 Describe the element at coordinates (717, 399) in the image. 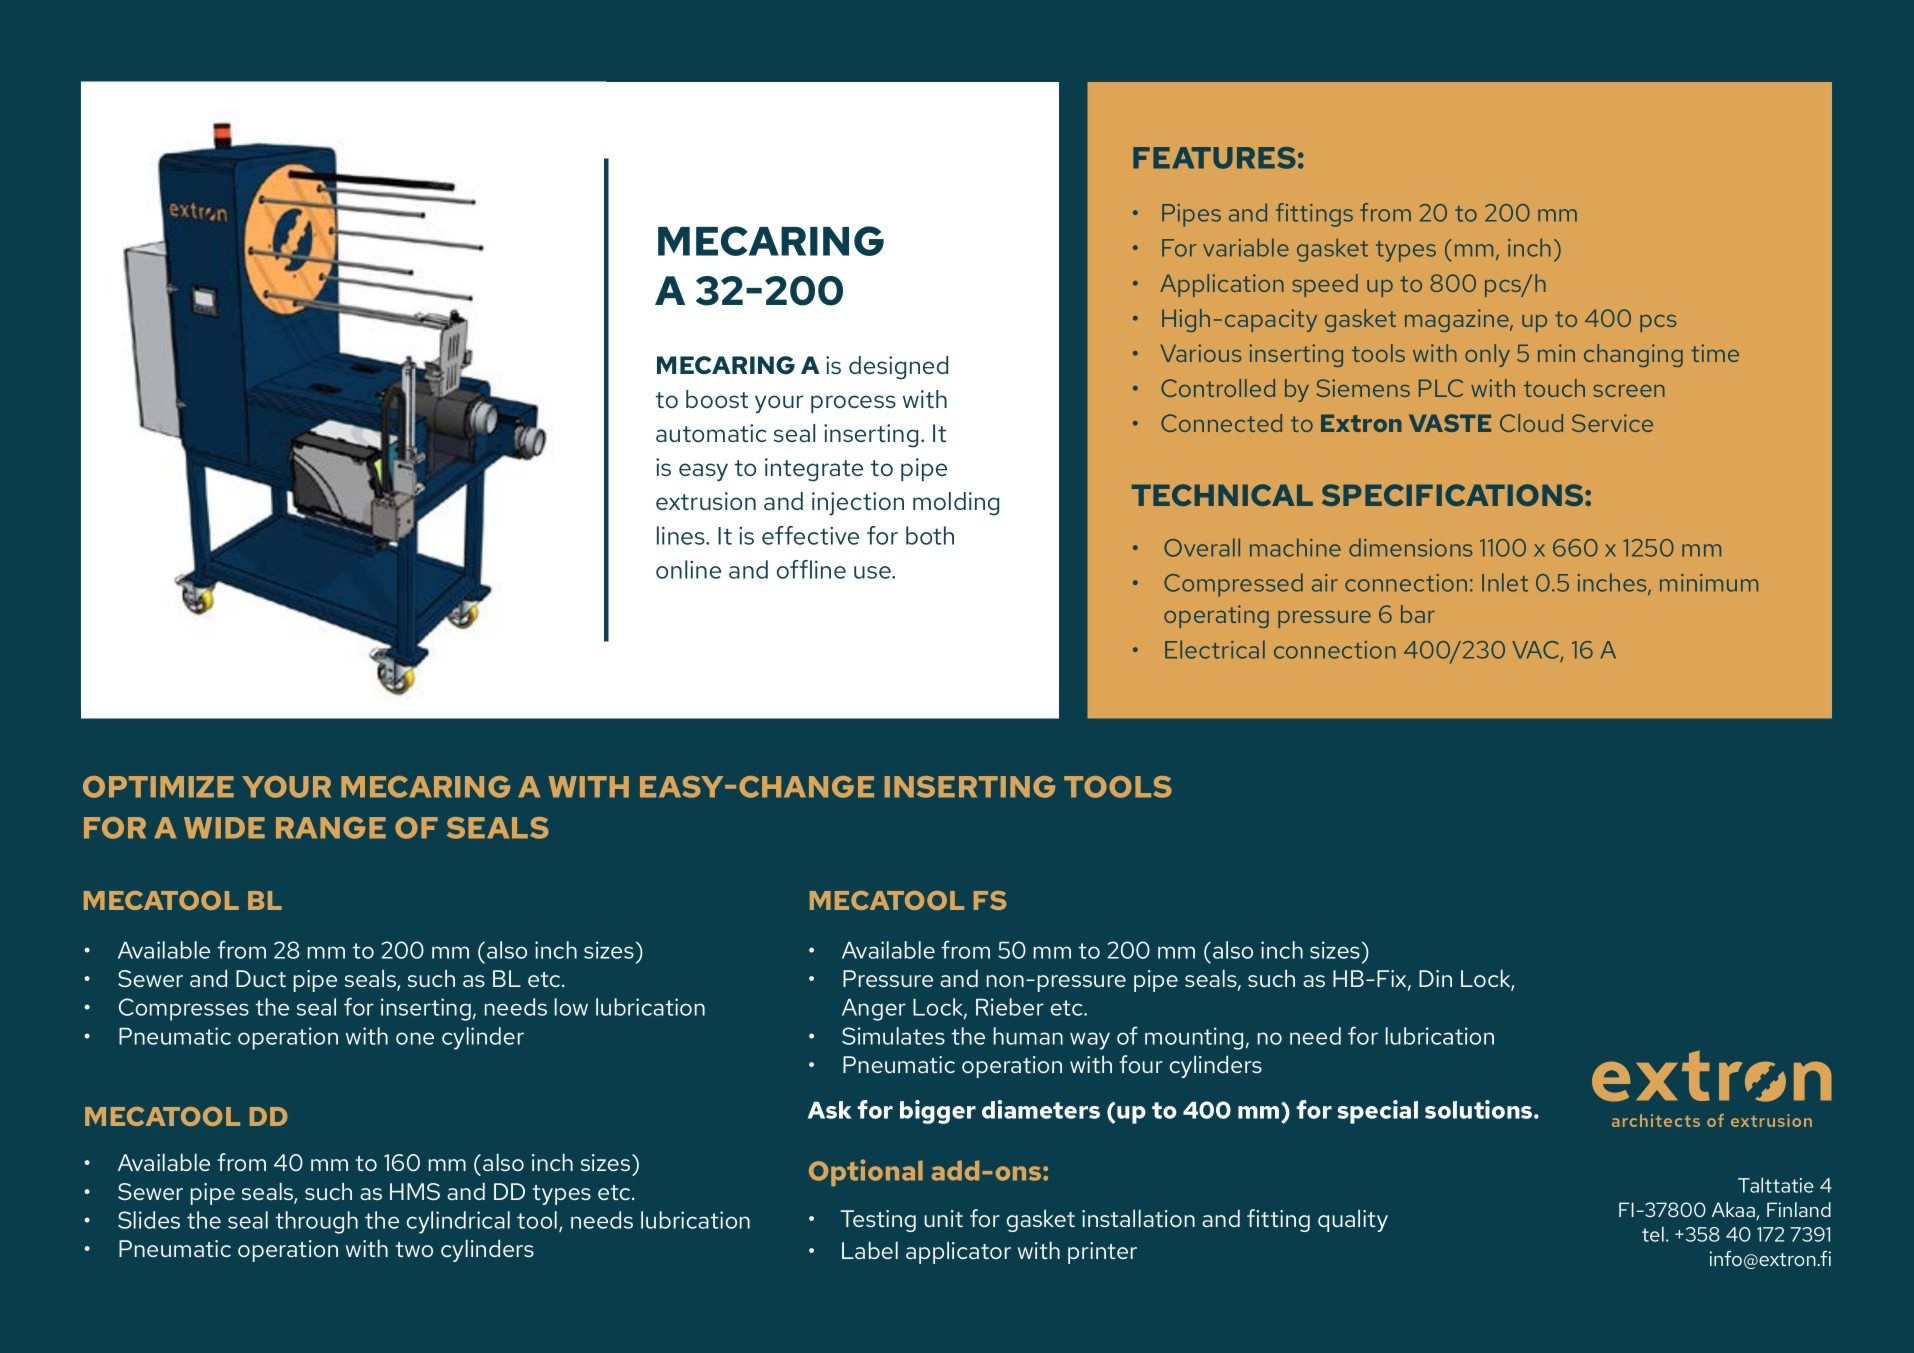

I see `boost` at that location.
